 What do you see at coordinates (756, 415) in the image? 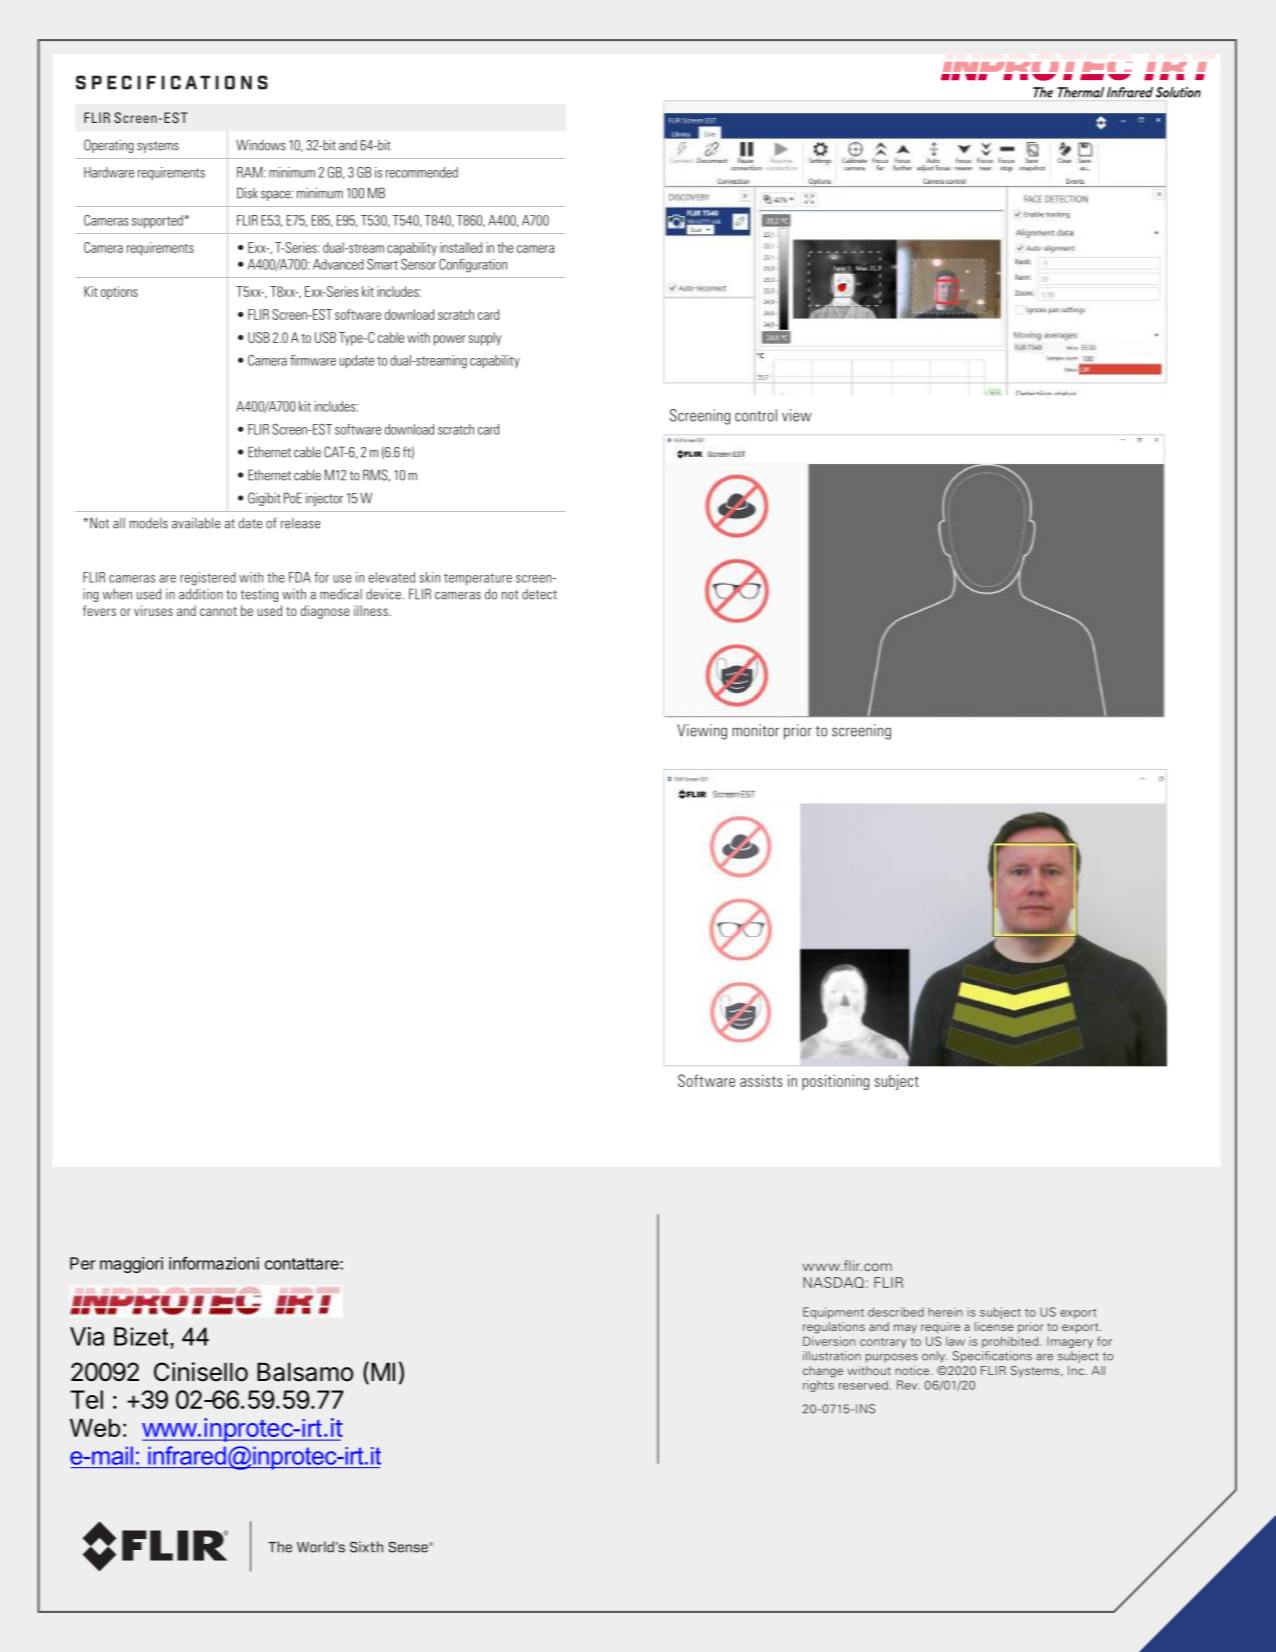
I see `control` at bounding box center [756, 415].
